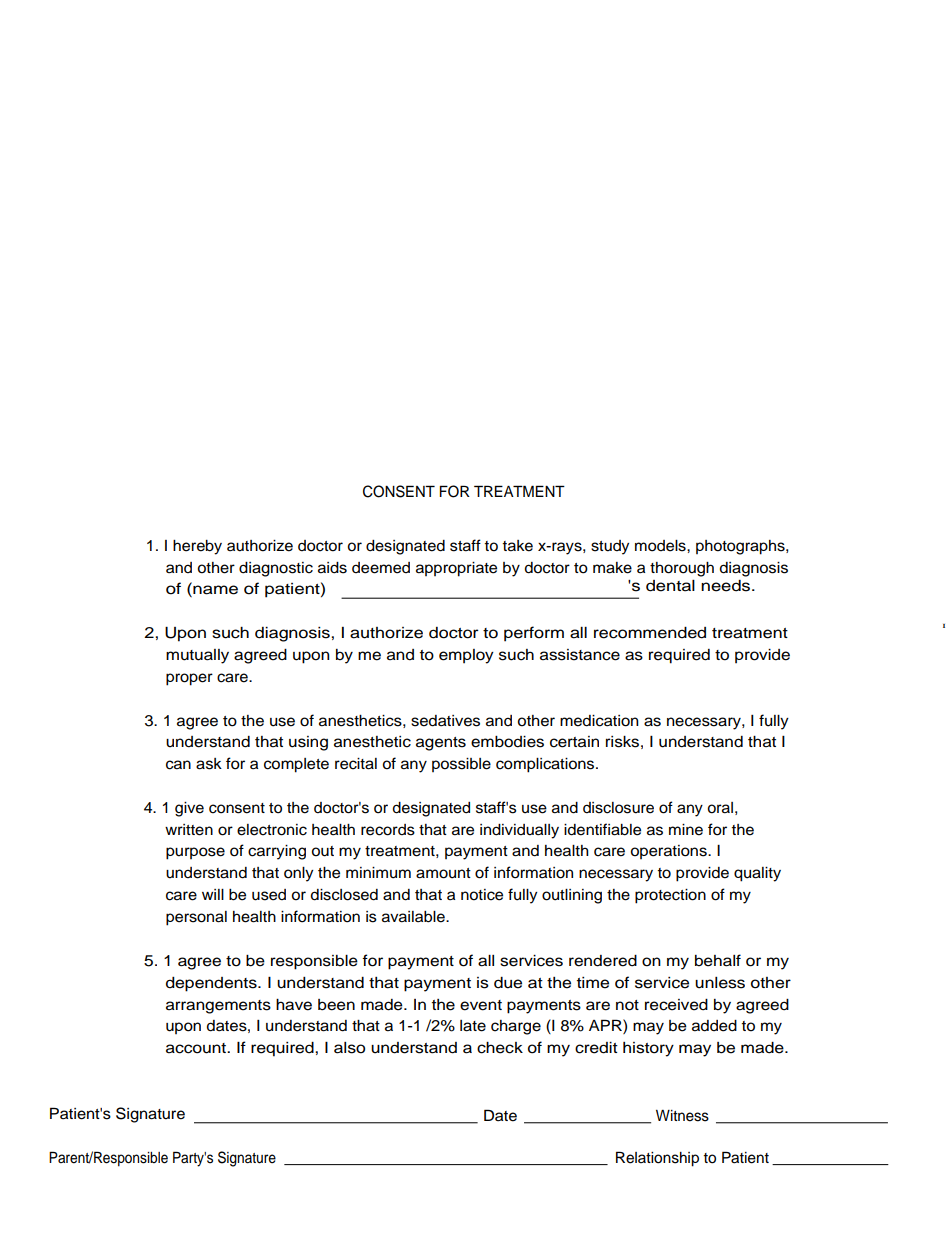  I want to click on diagnostic, so click(276, 569).
